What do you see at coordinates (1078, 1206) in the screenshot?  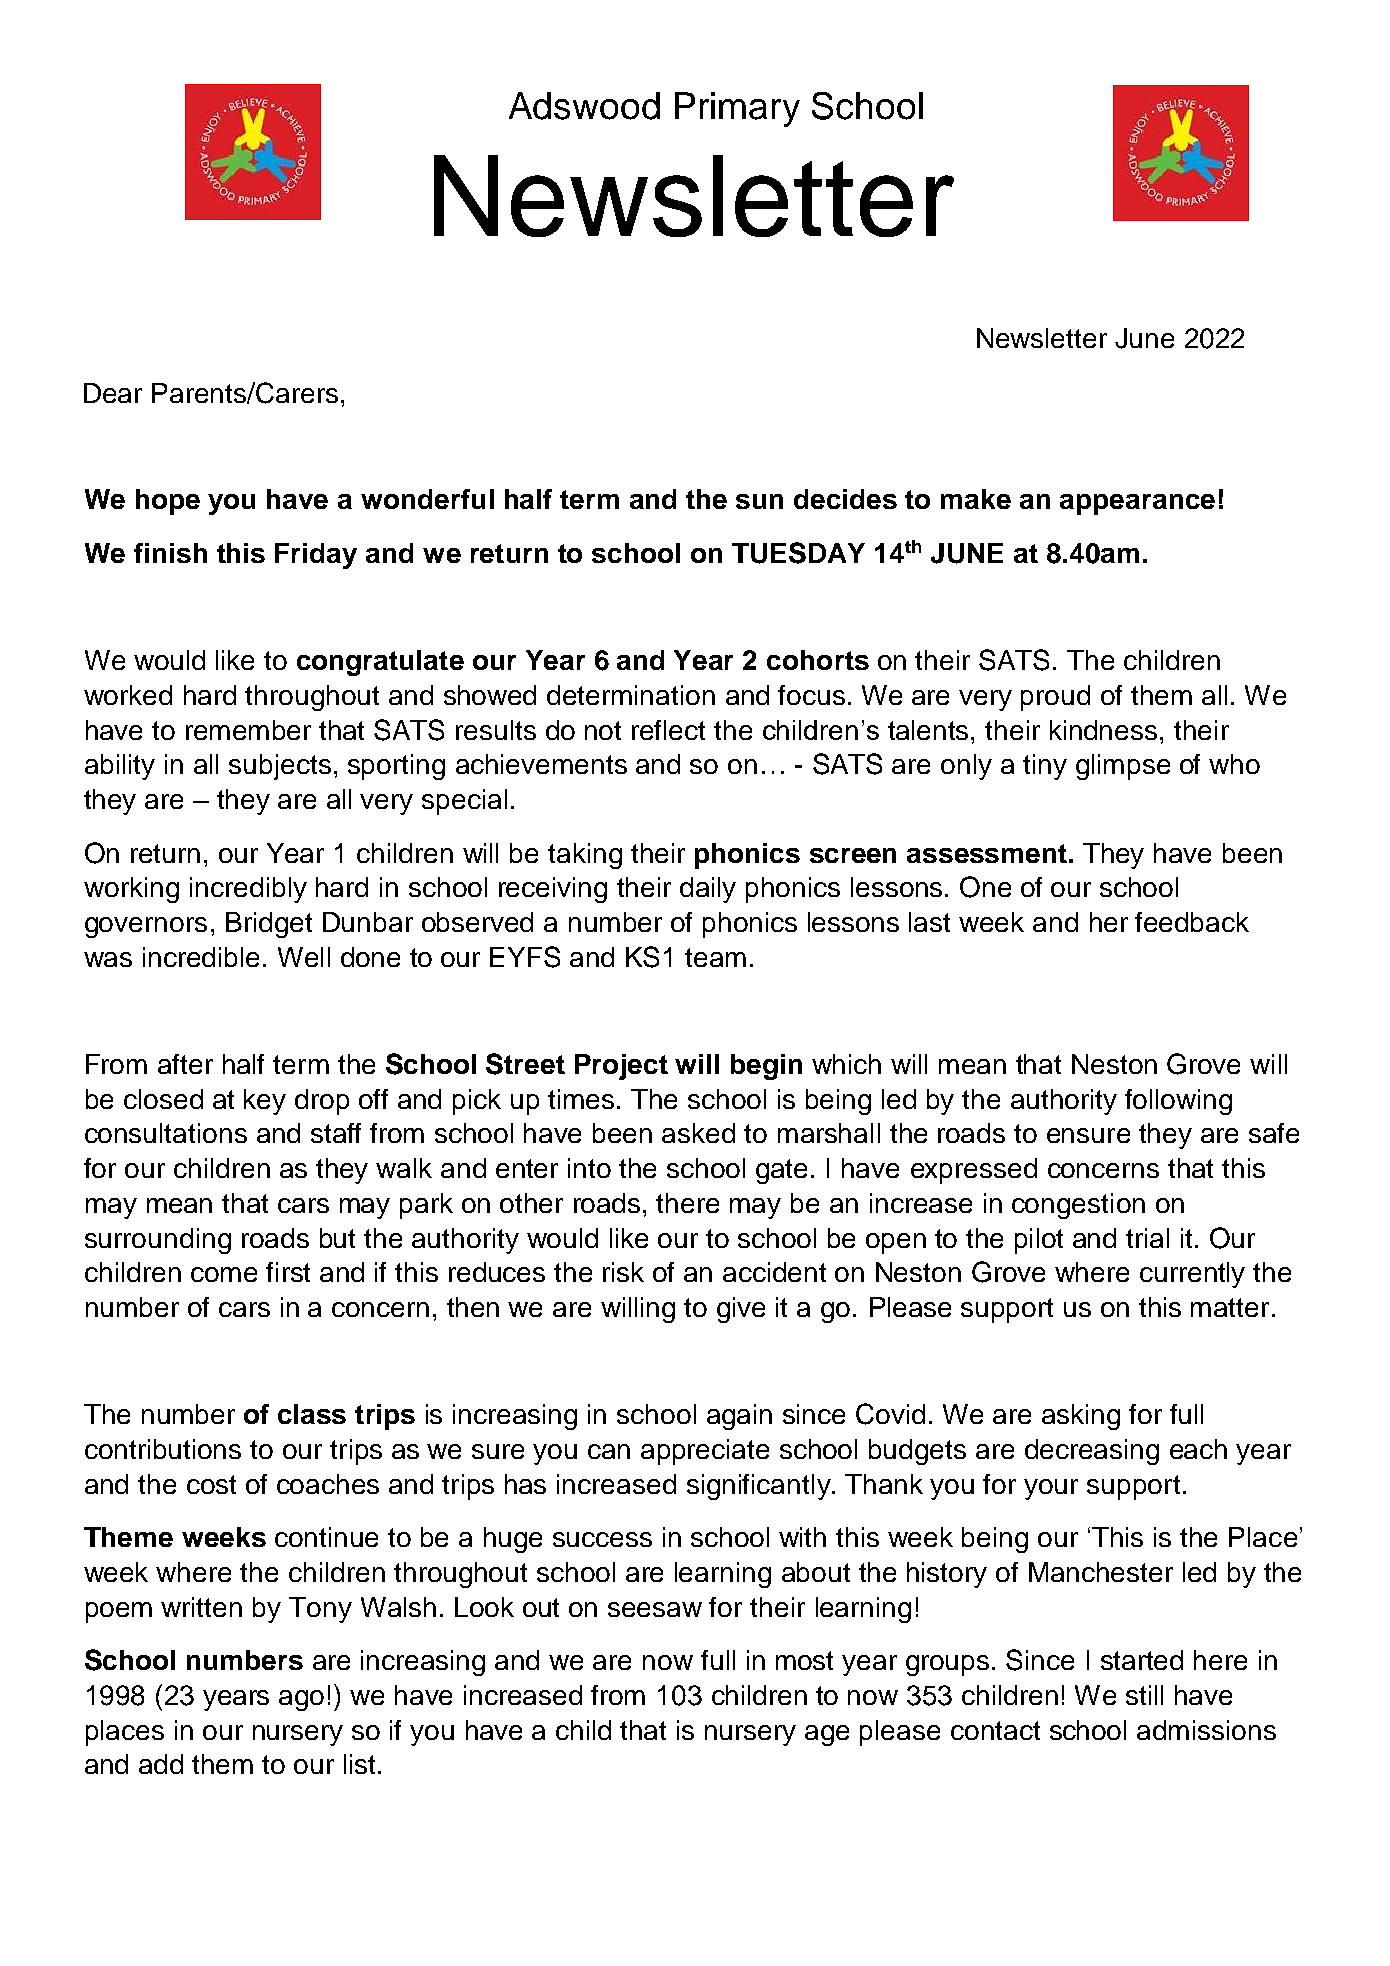 I see `congestion` at bounding box center [1078, 1206].
